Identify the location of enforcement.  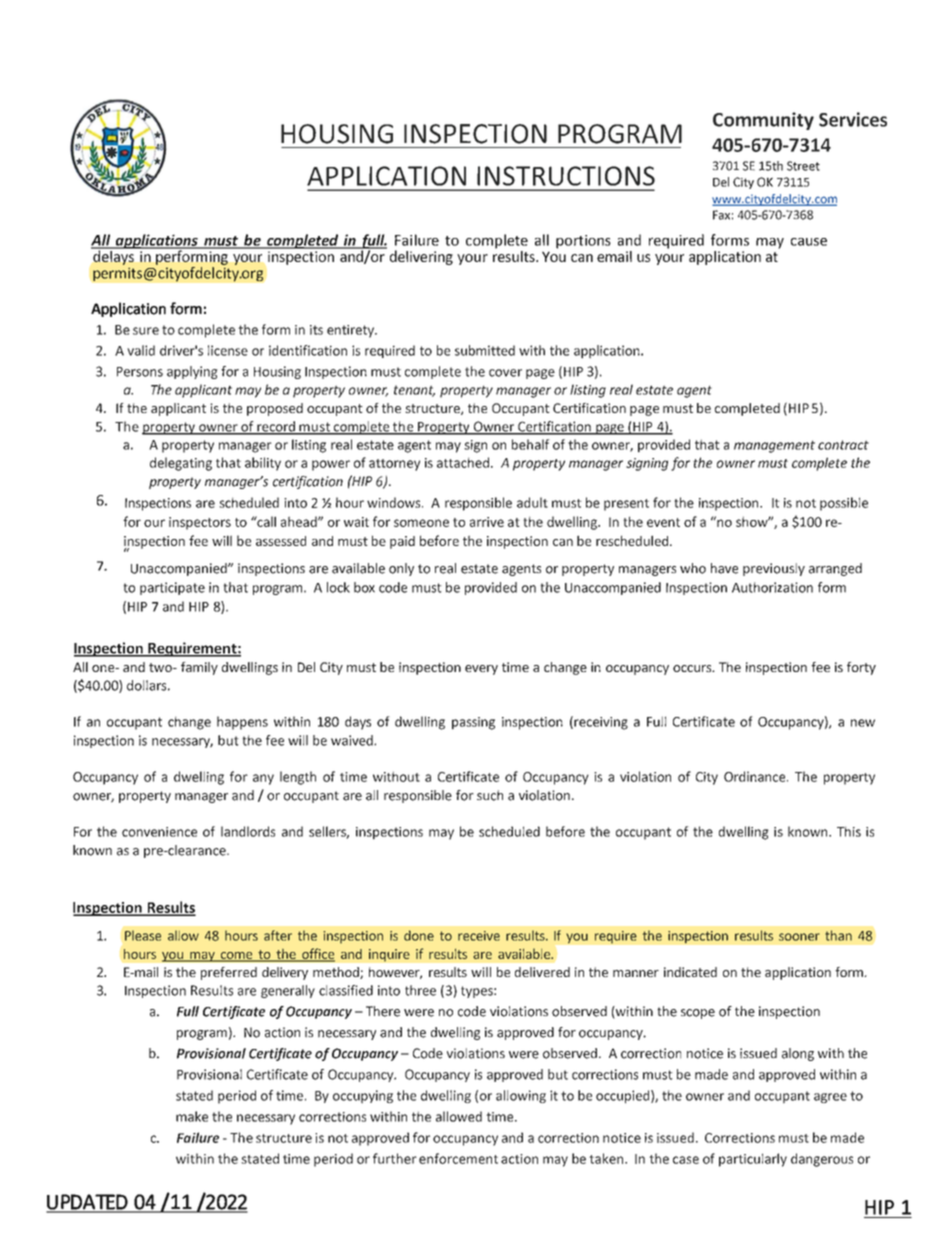
(458, 1158).
